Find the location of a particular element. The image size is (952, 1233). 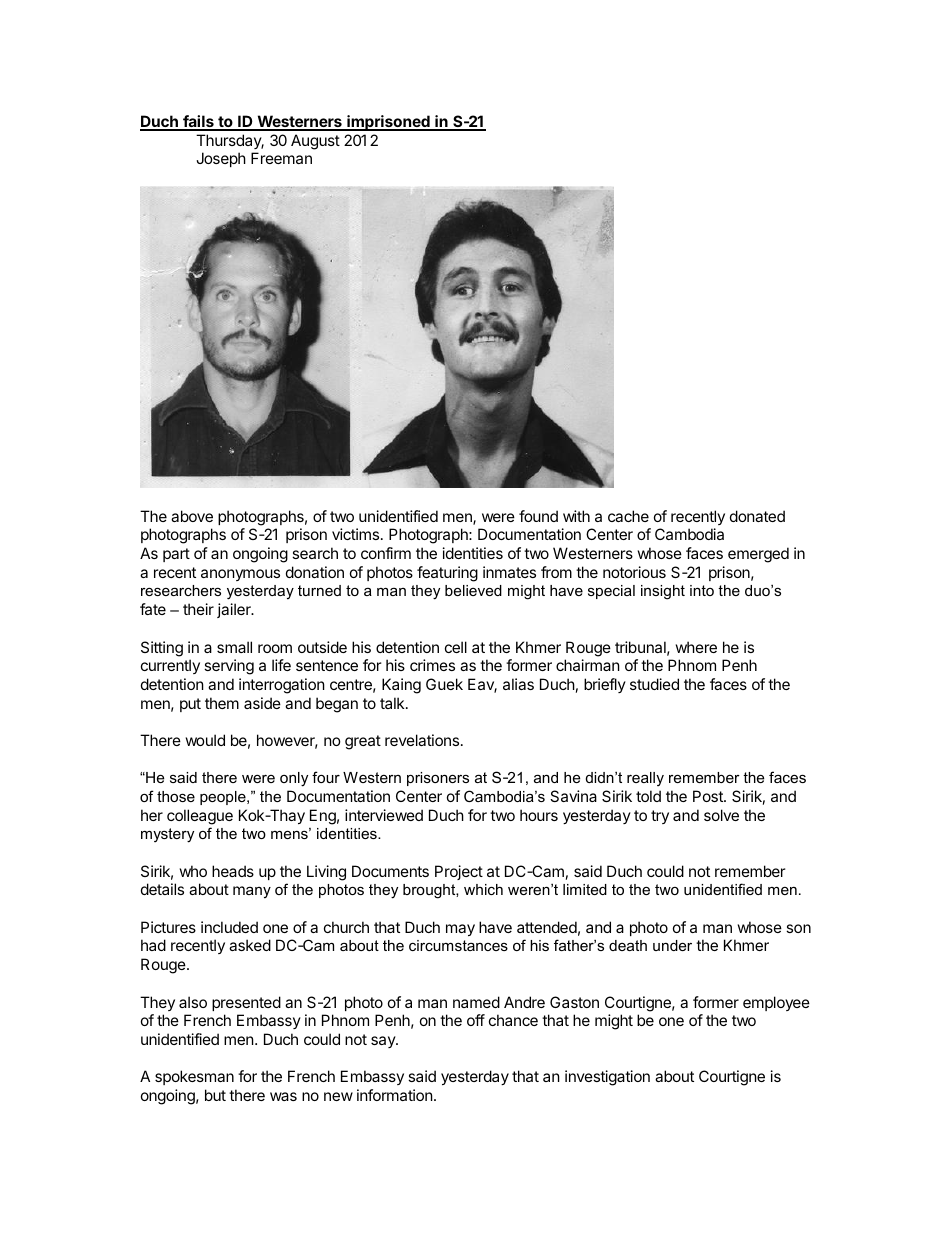

spokesman is located at coordinates (194, 1077).
